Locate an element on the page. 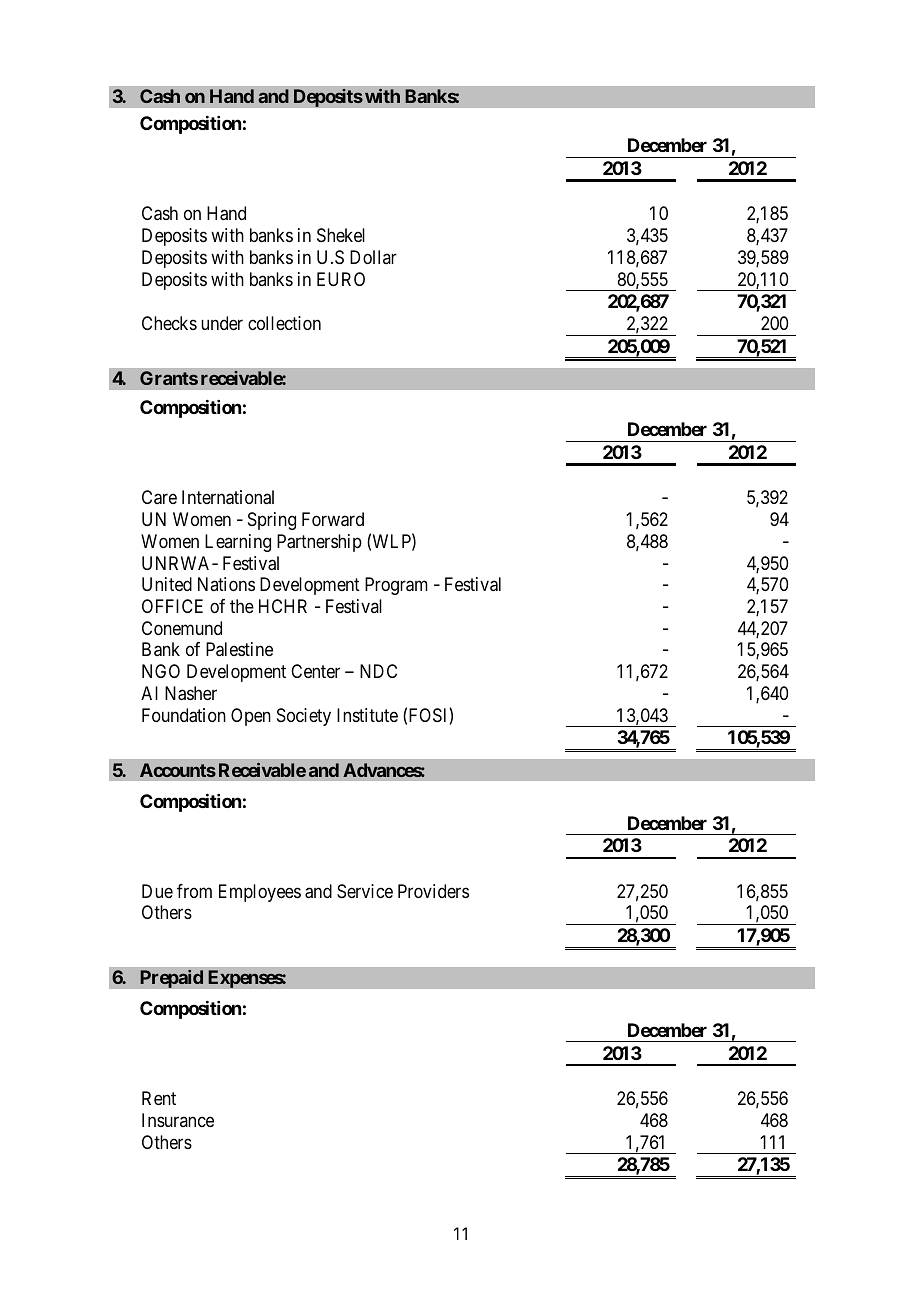 The width and height of the image is (924, 1308). Dollar is located at coordinates (373, 257).
